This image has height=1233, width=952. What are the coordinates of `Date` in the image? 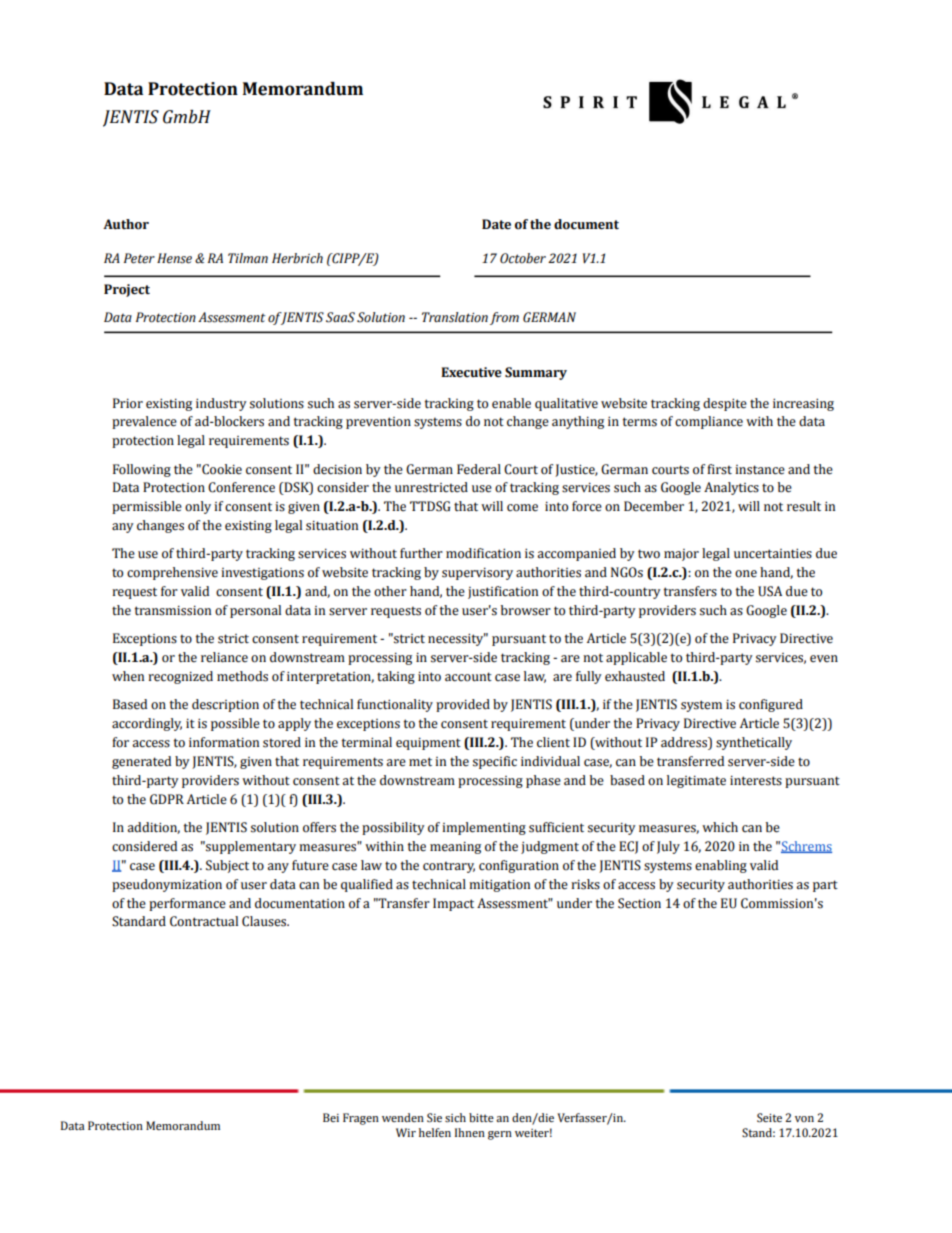 It's located at (496, 224).
